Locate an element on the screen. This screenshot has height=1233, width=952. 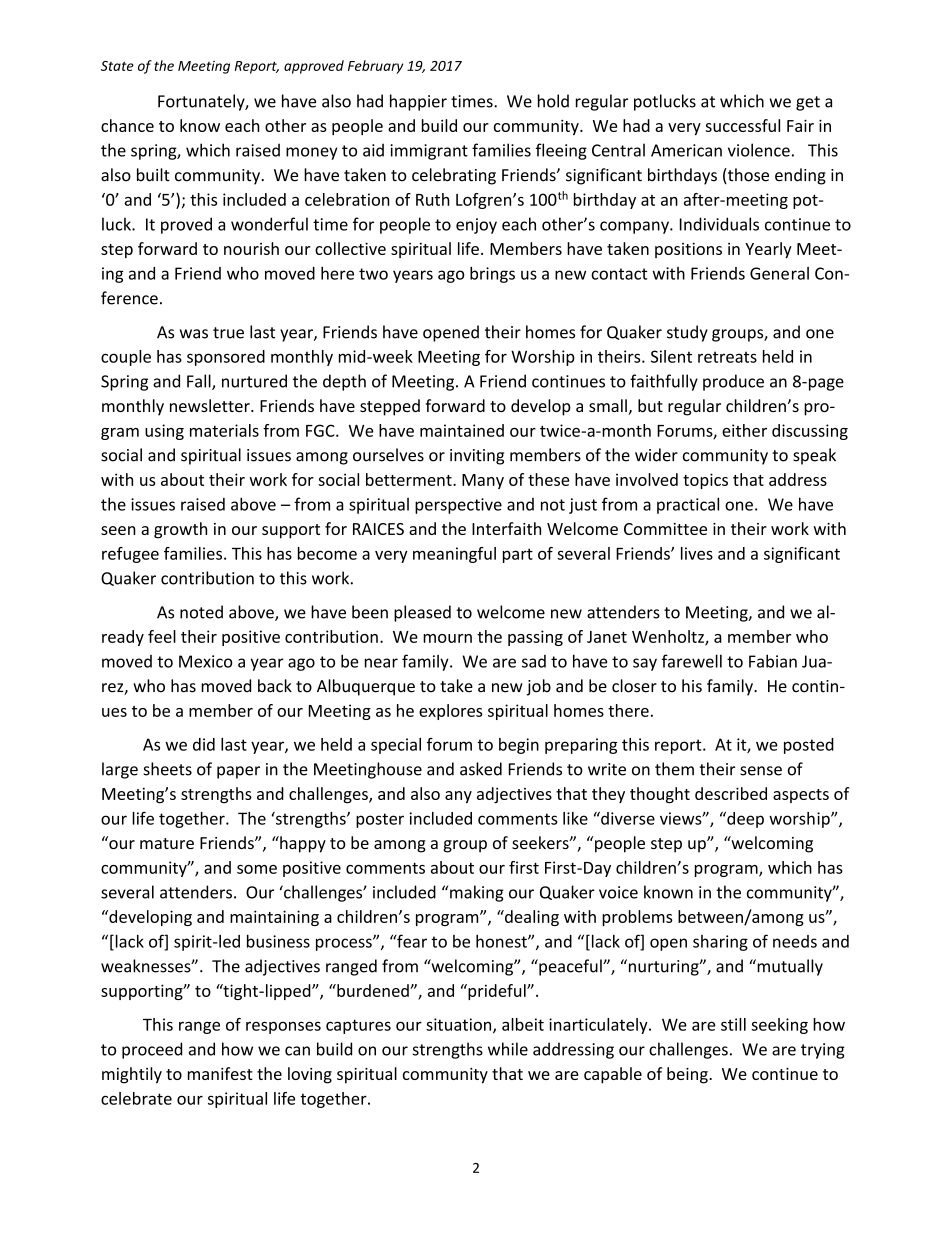
manifest is located at coordinates (220, 1073).
